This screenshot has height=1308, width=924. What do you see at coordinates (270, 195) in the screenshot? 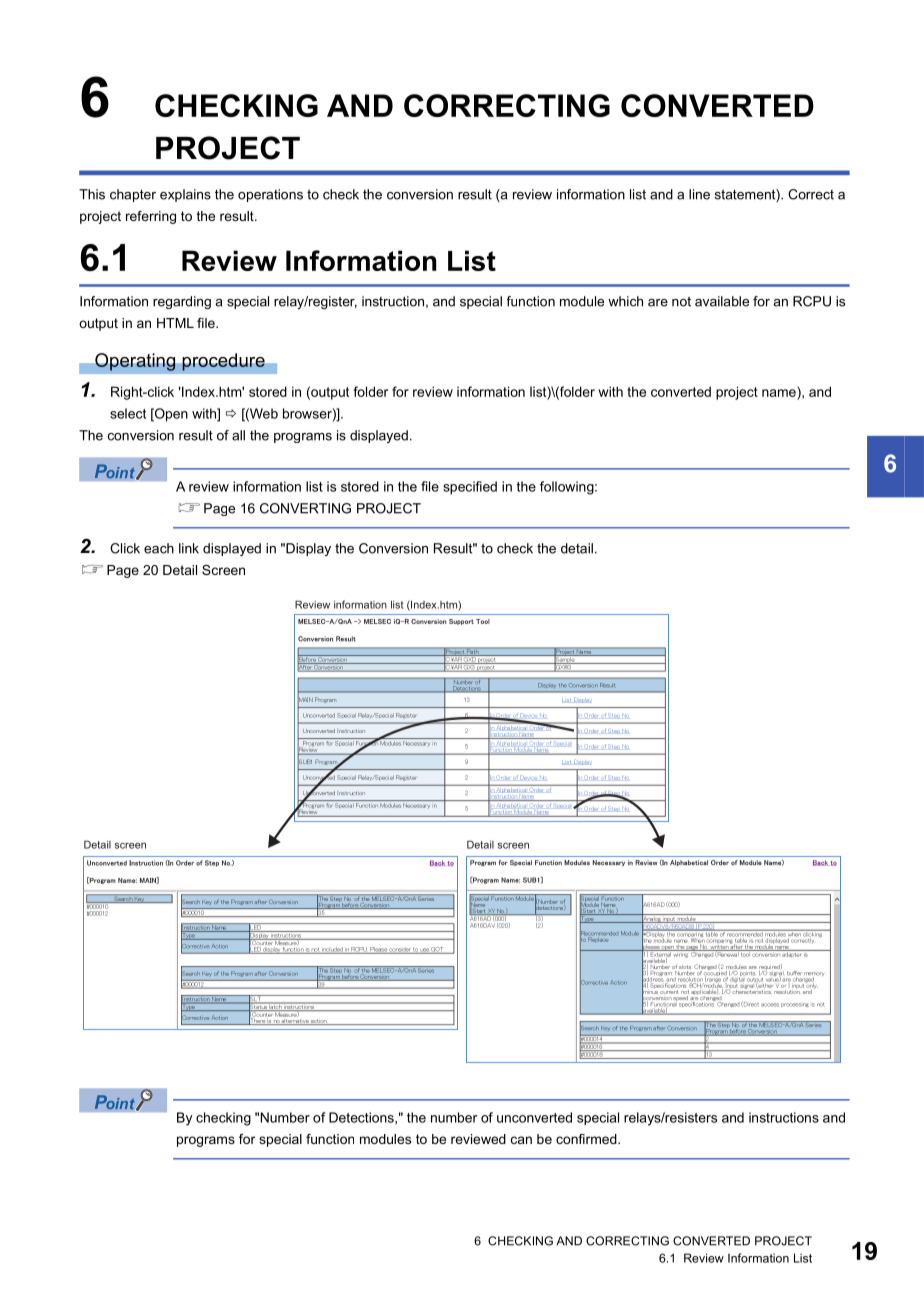
I see `operations` at bounding box center [270, 195].
